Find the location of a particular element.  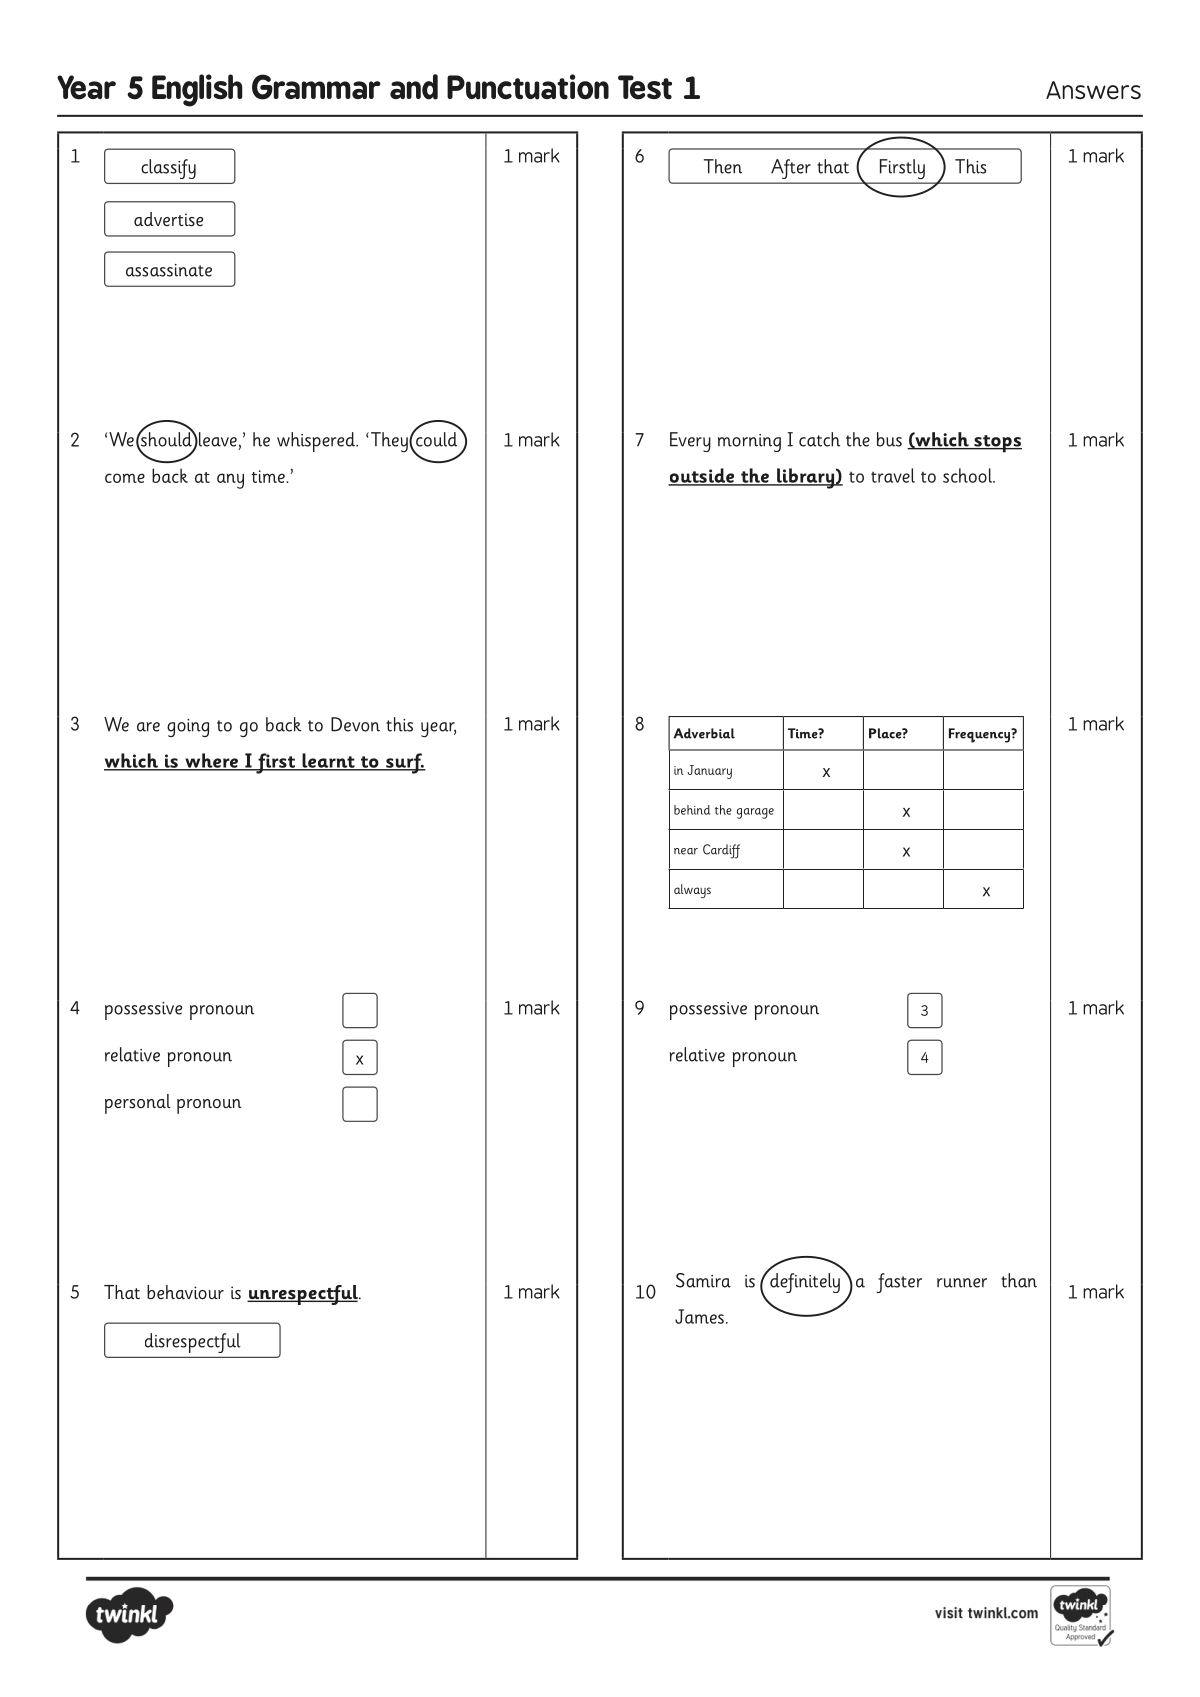

always is located at coordinates (692, 891).
